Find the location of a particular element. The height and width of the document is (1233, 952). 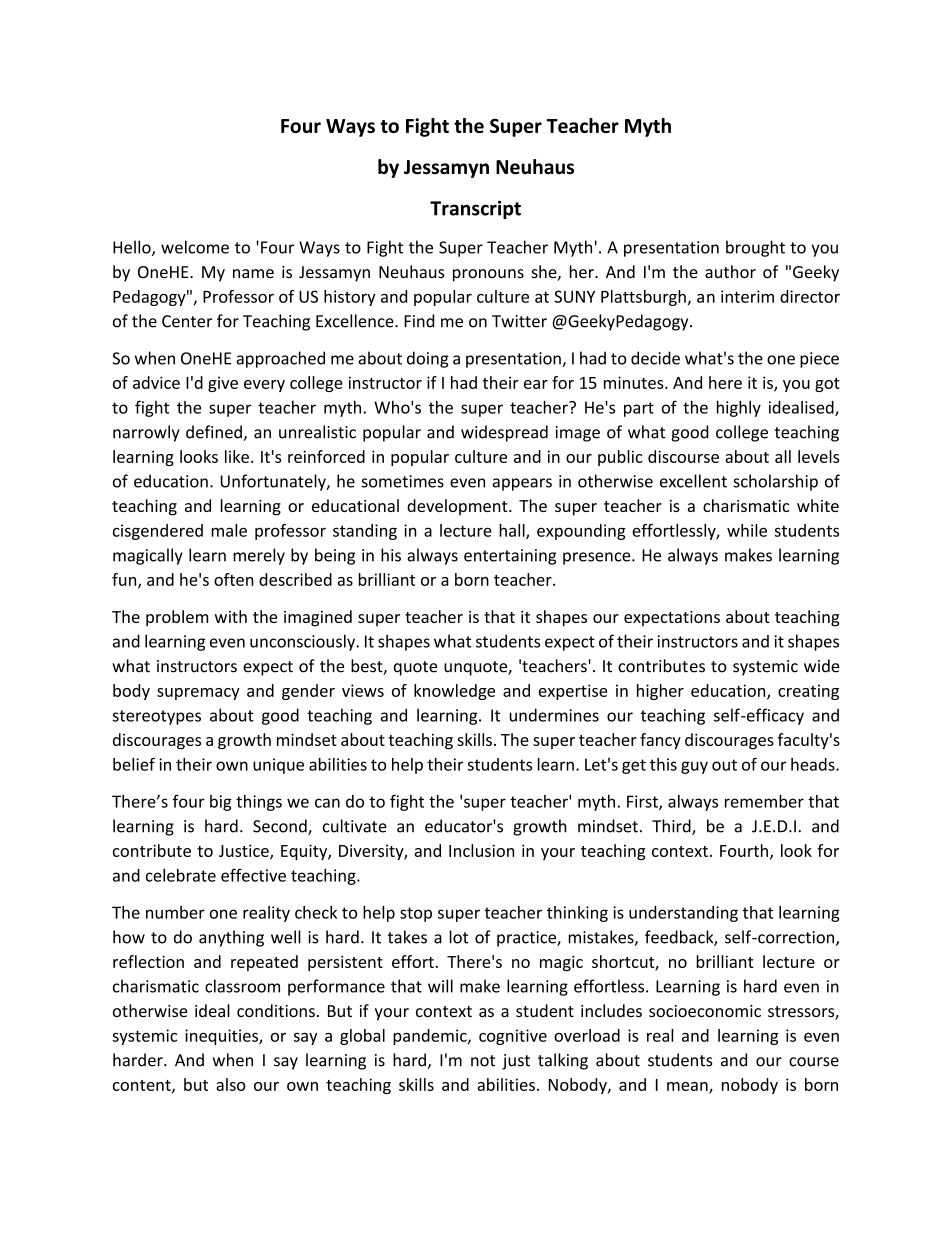

knowledge is located at coordinates (454, 692).
